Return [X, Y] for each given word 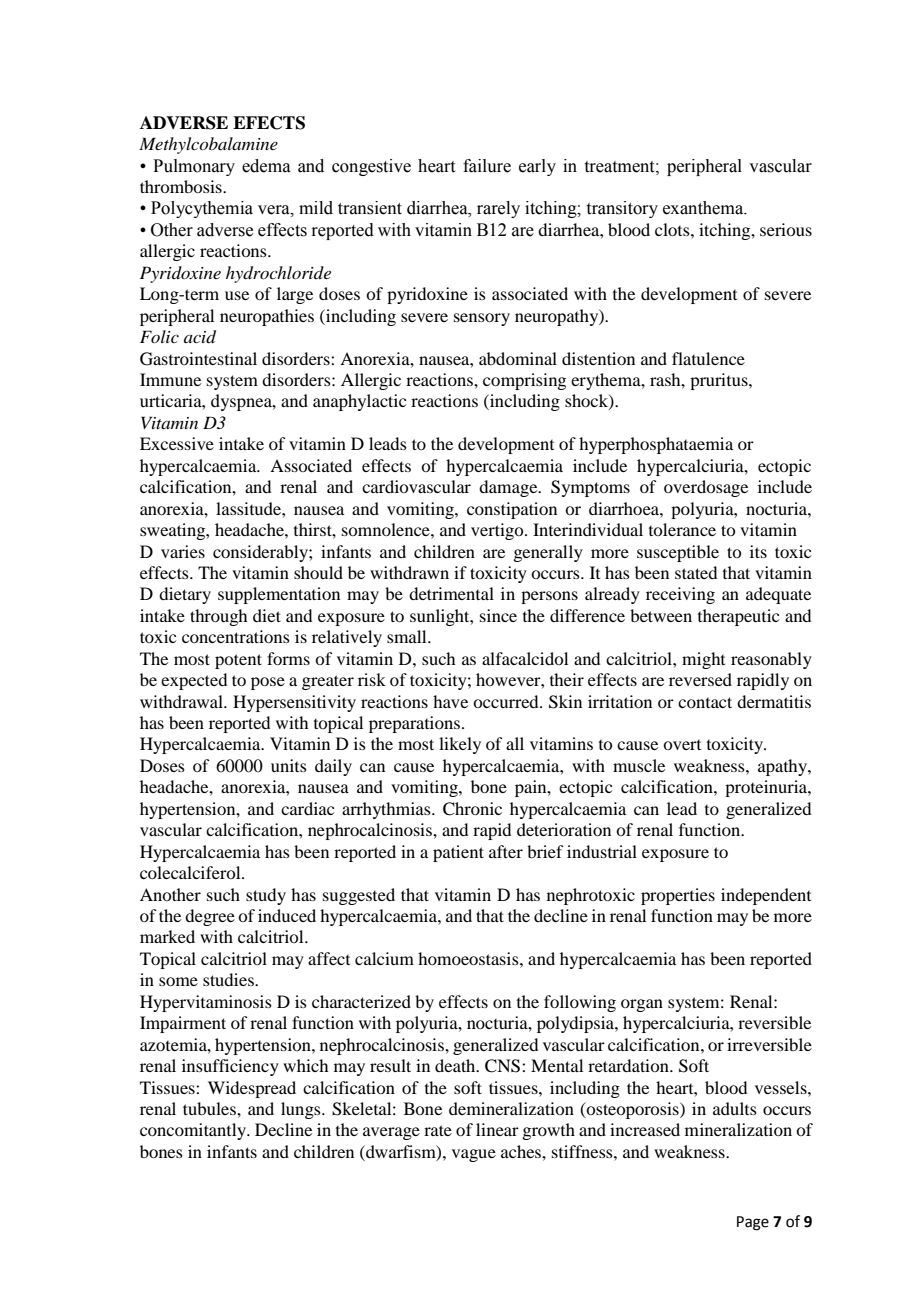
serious [786, 229]
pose [268, 683]
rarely [498, 209]
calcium [384, 958]
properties [678, 896]
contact [705, 702]
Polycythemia [202, 209]
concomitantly [194, 1131]
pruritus [720, 381]
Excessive [177, 443]
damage [509, 488]
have [450, 701]
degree [210, 917]
